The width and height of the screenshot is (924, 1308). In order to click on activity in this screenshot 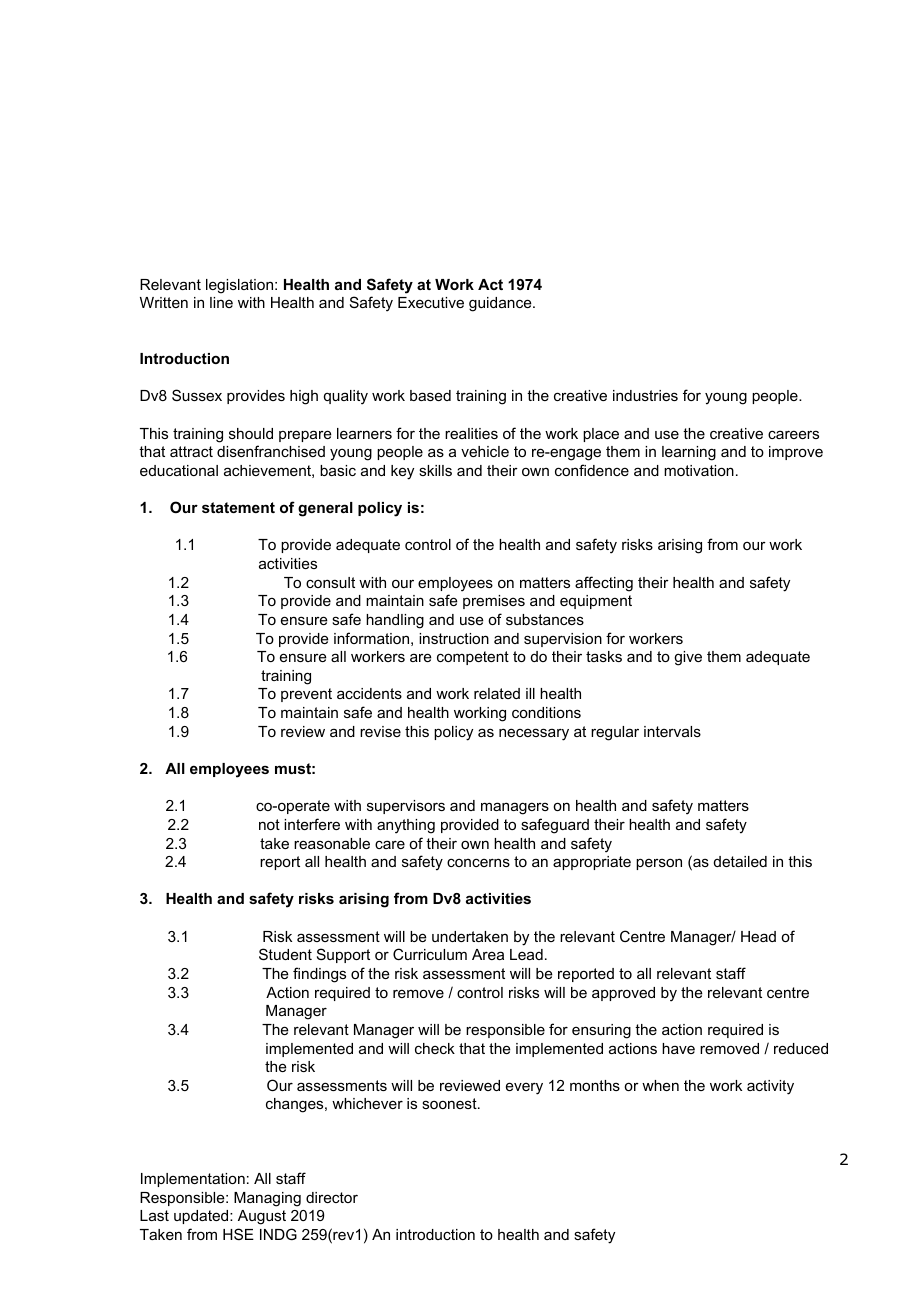, I will do `click(770, 1087)`.
